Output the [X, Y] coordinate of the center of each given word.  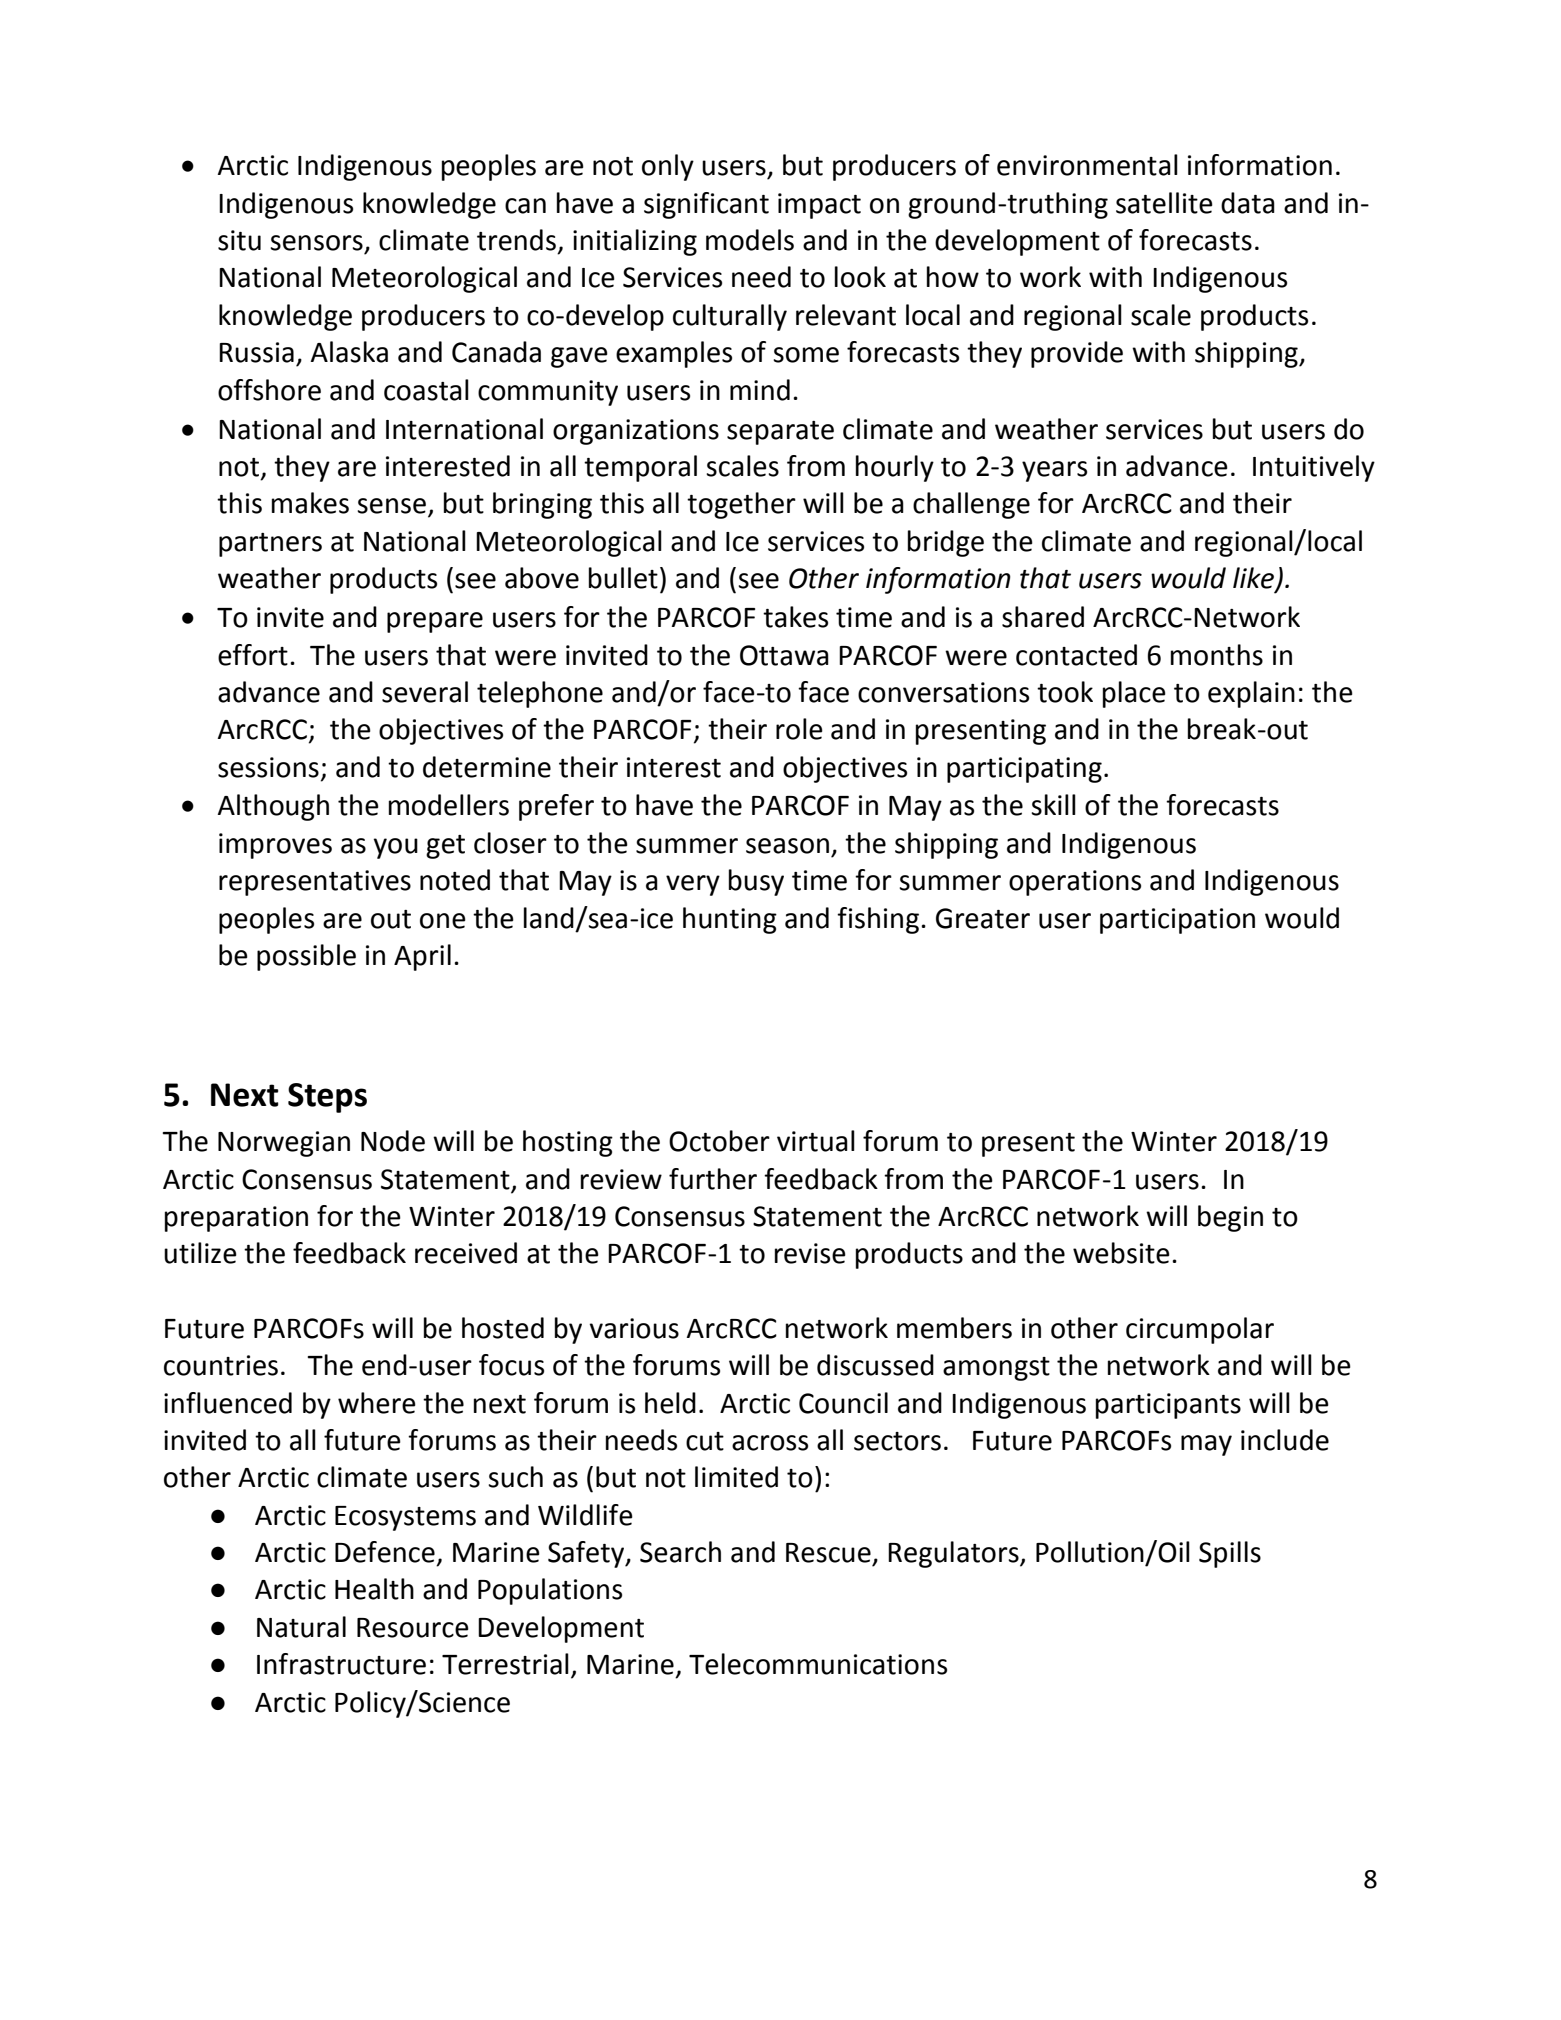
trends [516, 240]
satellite [1164, 203]
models [750, 240]
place [1134, 694]
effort [253, 655]
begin [1230, 1218]
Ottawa [784, 655]
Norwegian [284, 1144]
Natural [301, 1627]
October [719, 1141]
